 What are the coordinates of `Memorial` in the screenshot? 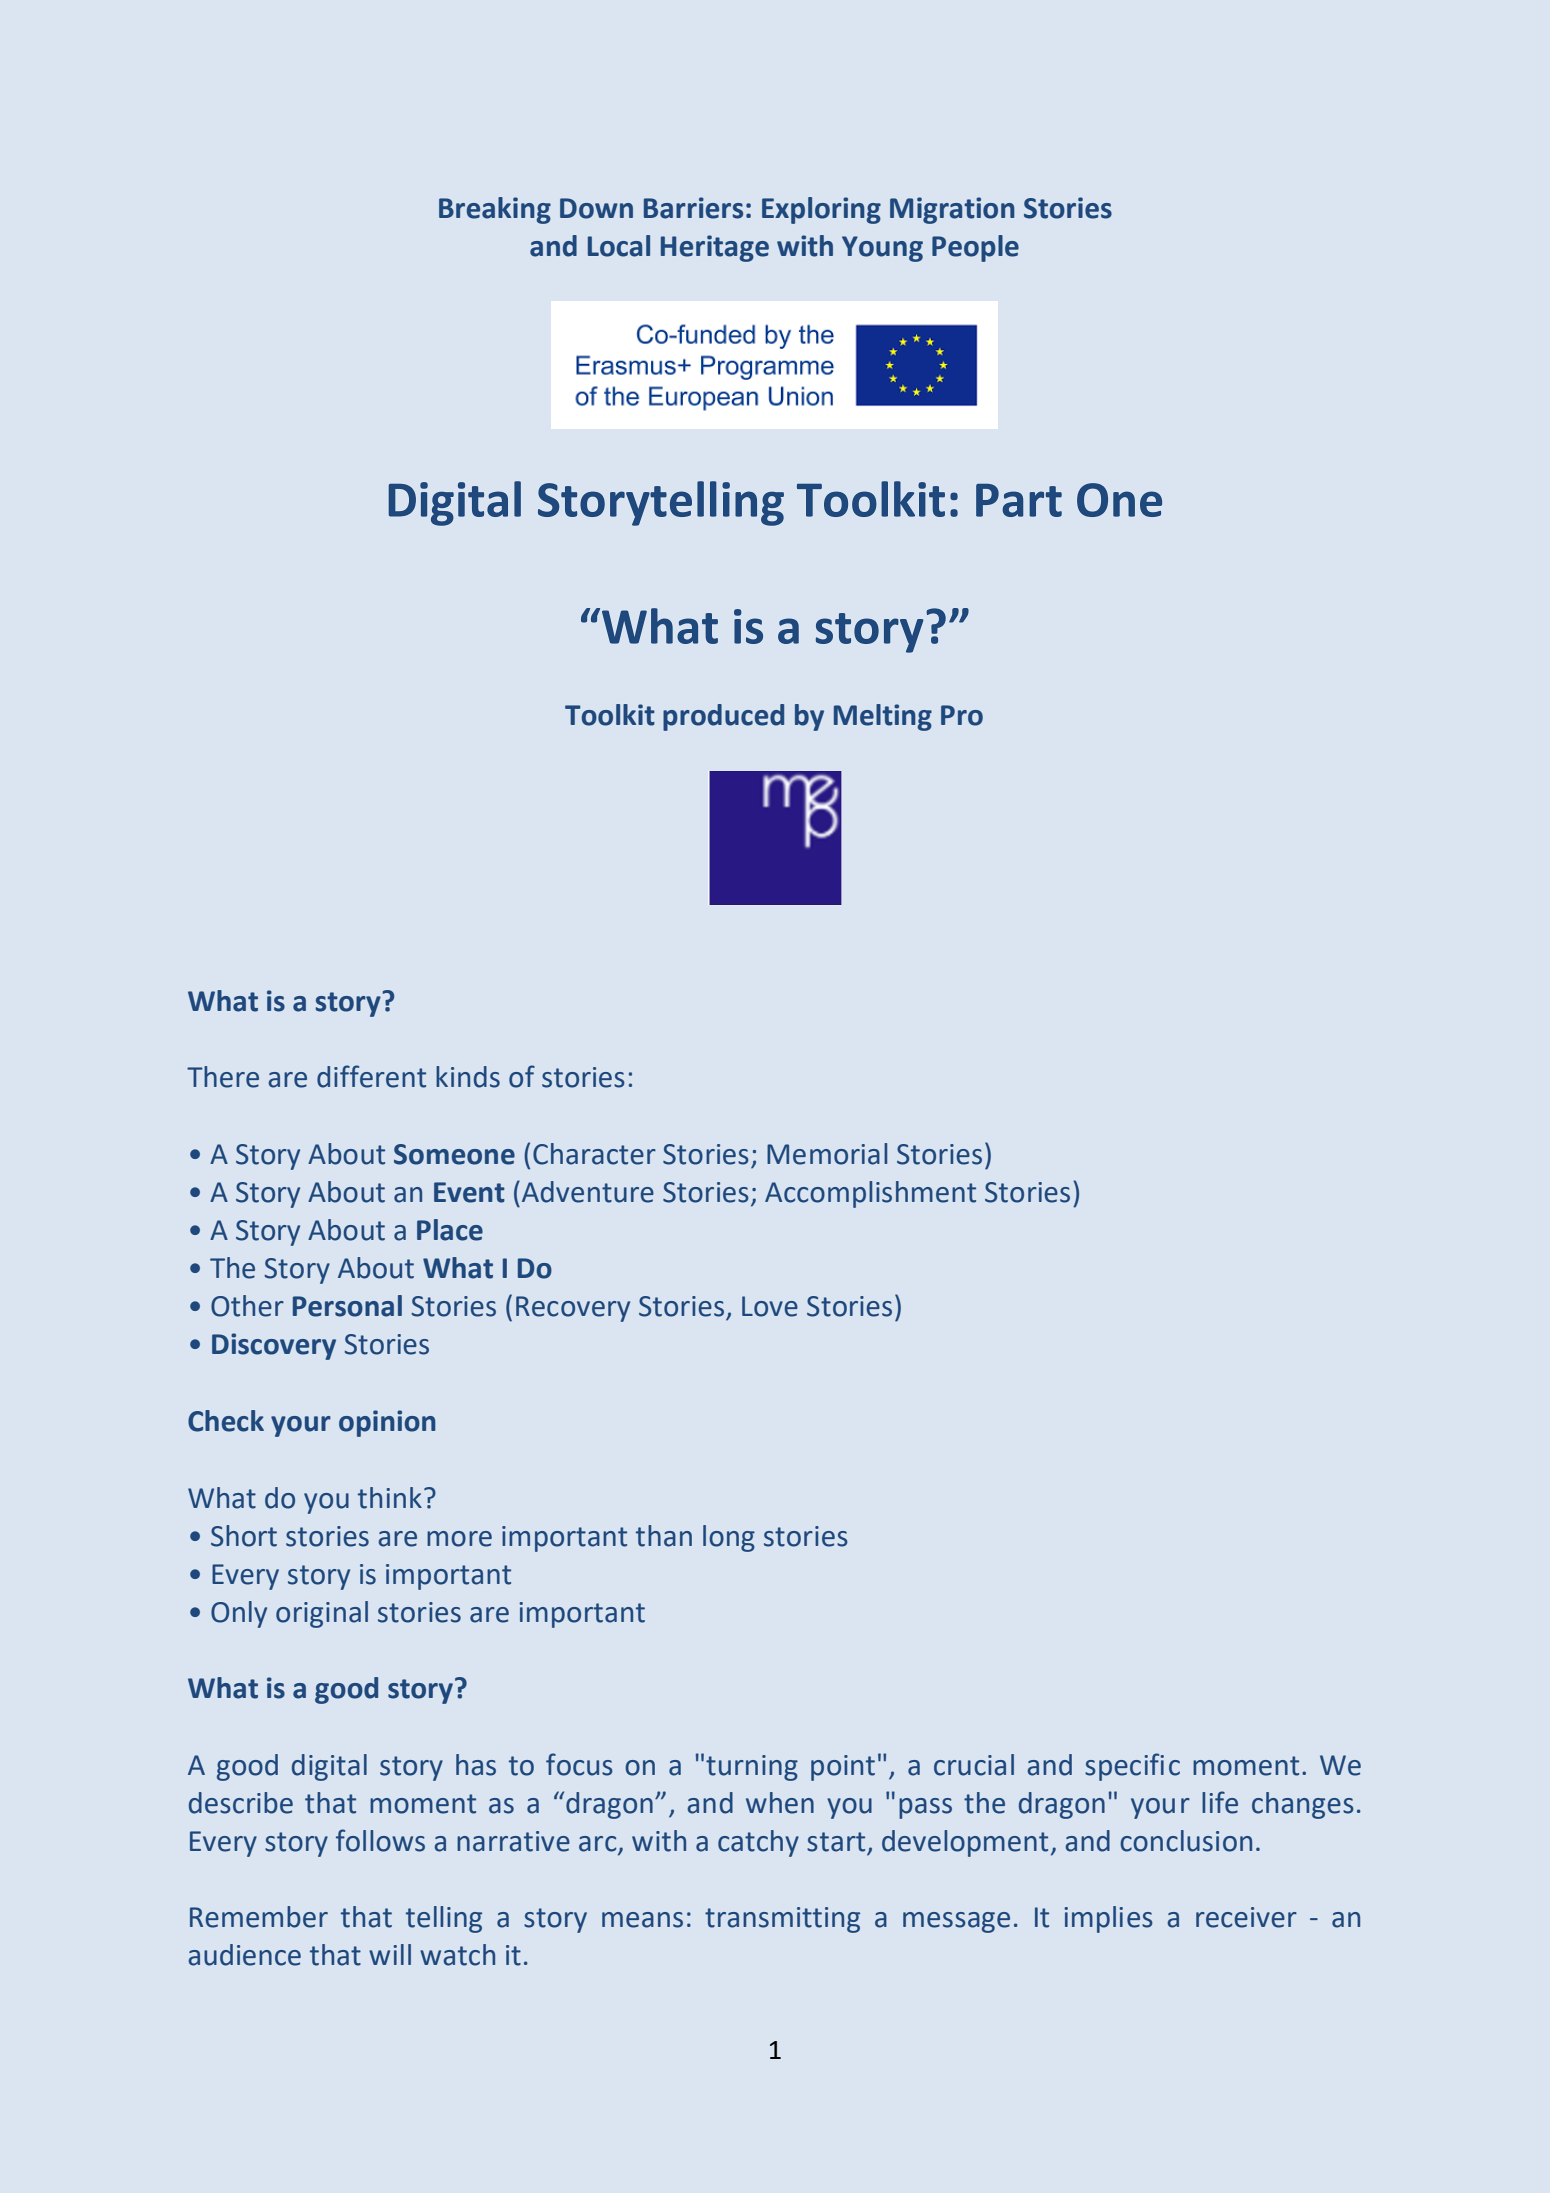 It's located at (827, 1154).
